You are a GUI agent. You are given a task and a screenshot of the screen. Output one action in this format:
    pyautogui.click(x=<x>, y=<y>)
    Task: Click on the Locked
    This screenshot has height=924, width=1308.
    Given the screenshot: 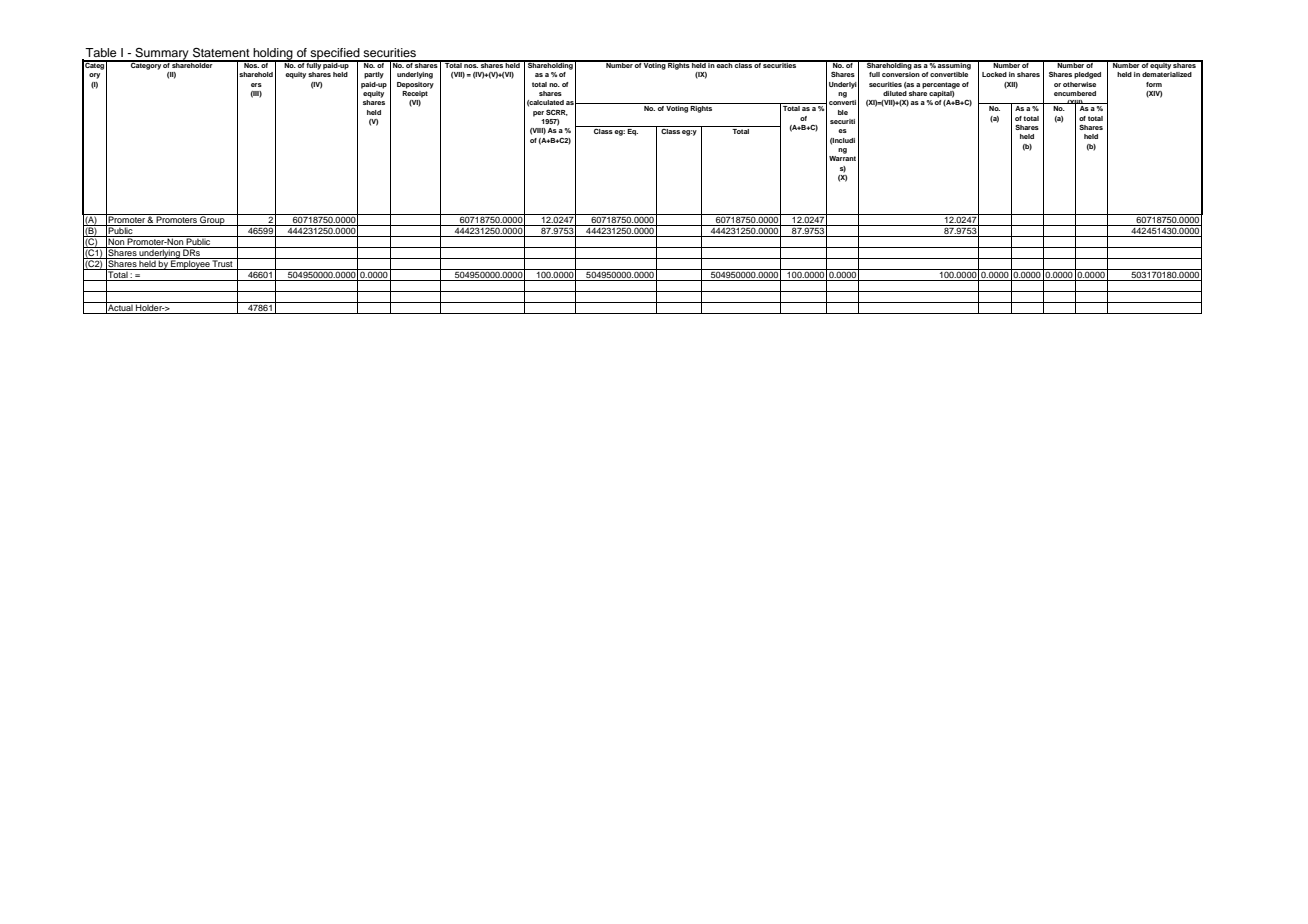 What is the action you would take?
    pyautogui.click(x=994, y=74)
